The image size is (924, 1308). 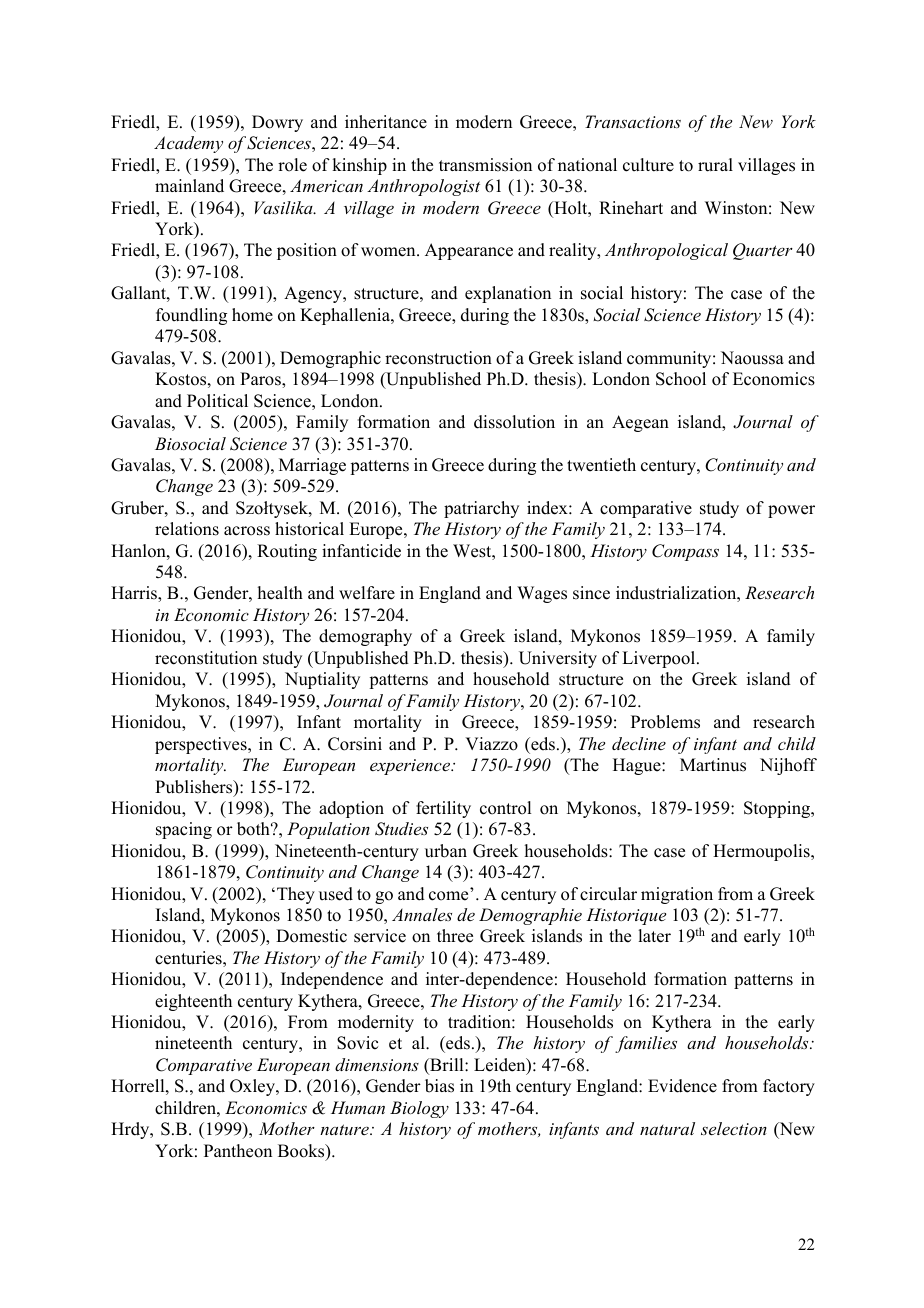 What do you see at coordinates (481, 509) in the screenshot?
I see `patriarchy` at bounding box center [481, 509].
